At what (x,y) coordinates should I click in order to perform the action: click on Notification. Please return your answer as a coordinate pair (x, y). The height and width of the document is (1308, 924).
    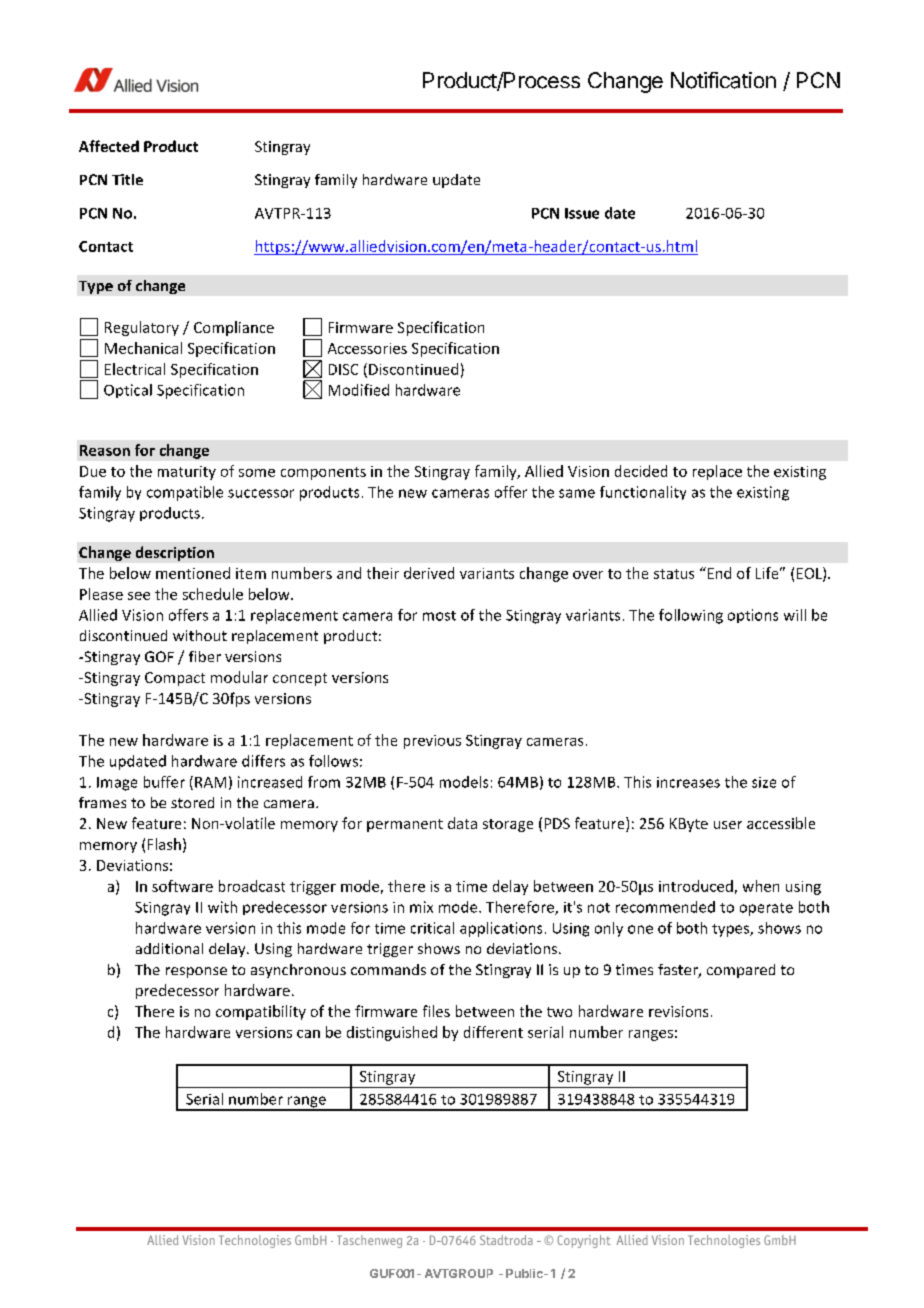
    Looking at the image, I should click on (723, 80).
